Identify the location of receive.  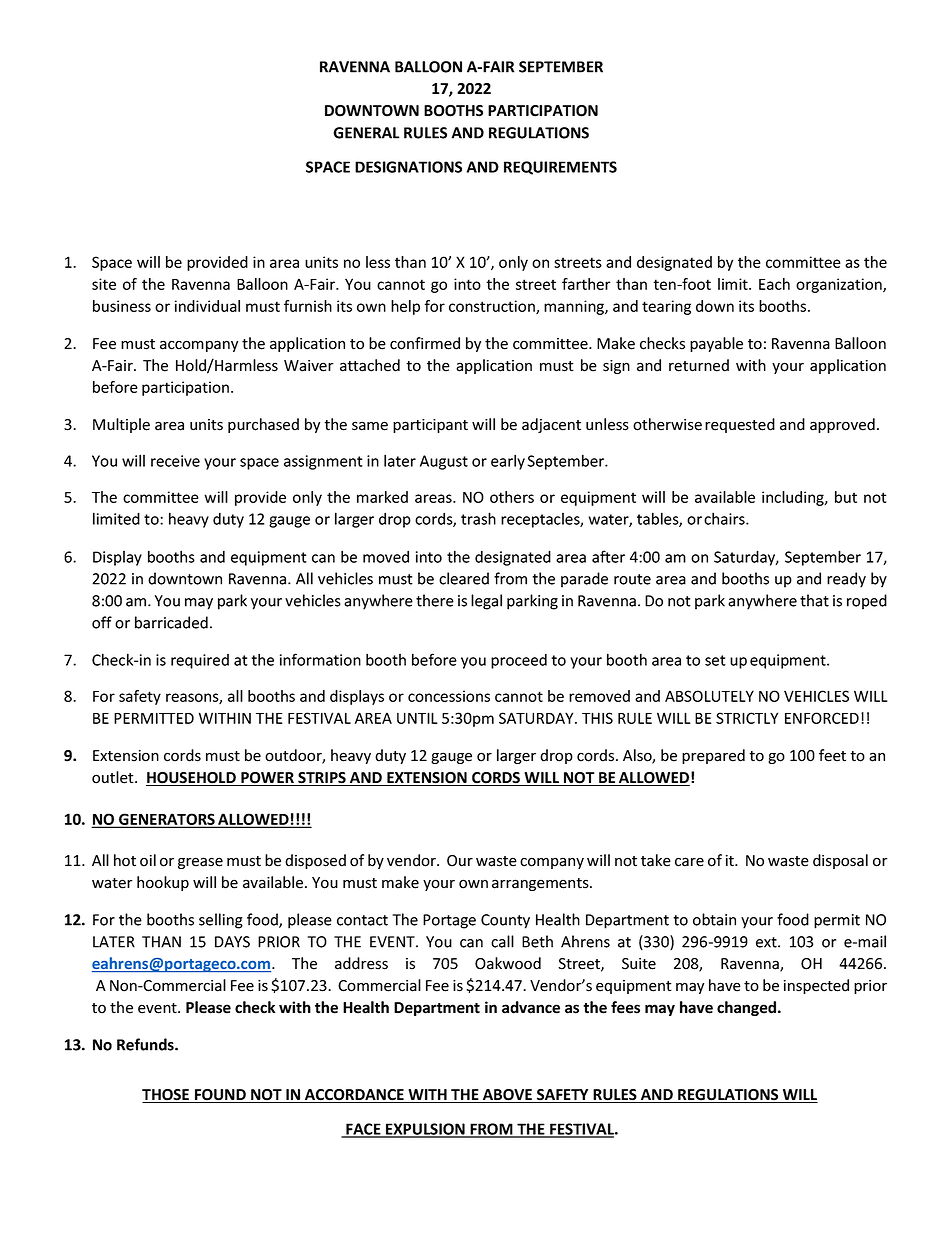
(175, 461).
